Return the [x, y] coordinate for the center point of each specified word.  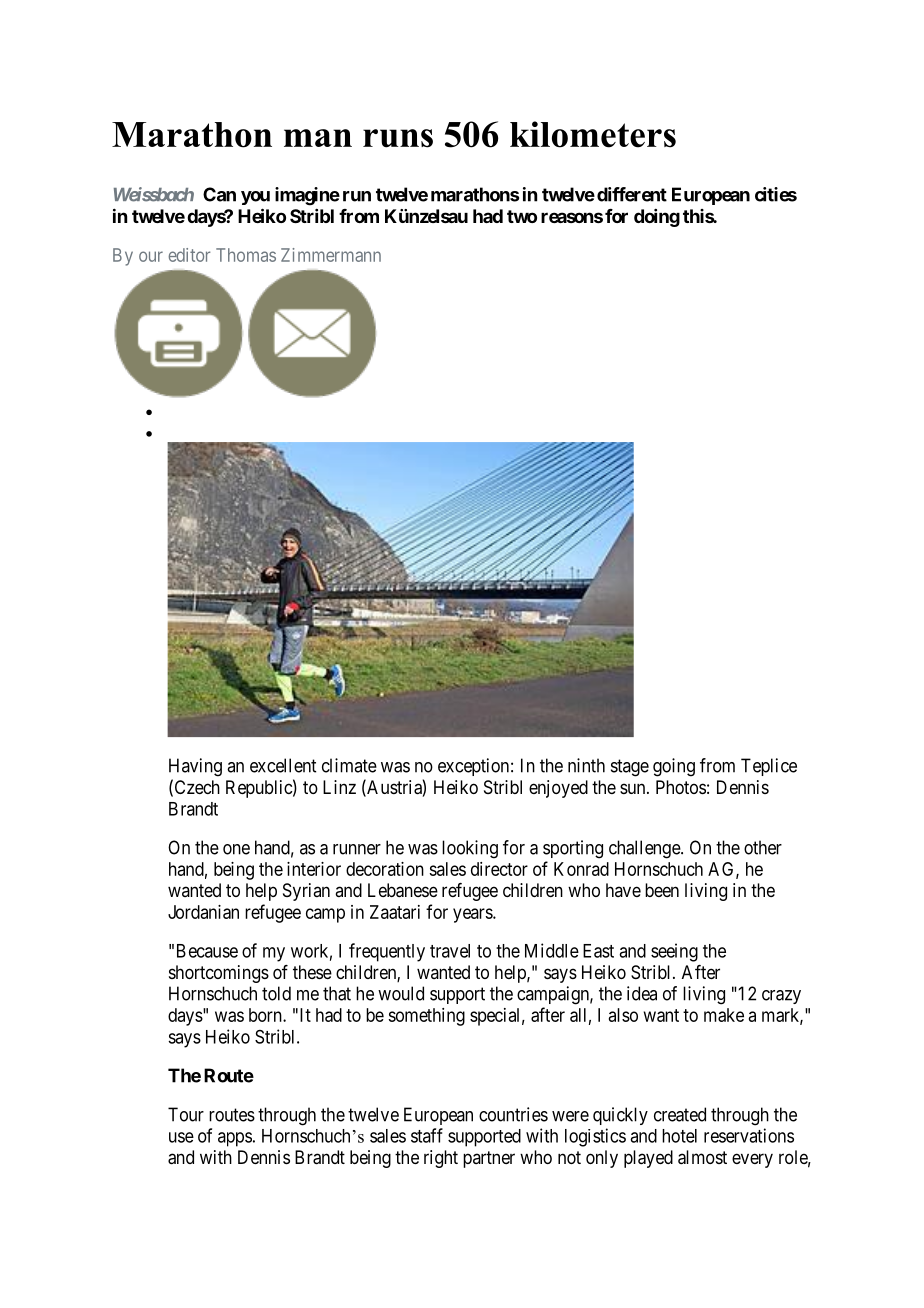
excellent [283, 765]
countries [513, 1114]
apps [235, 1139]
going [674, 767]
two [522, 216]
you [255, 198]
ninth [586, 765]
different [632, 194]
